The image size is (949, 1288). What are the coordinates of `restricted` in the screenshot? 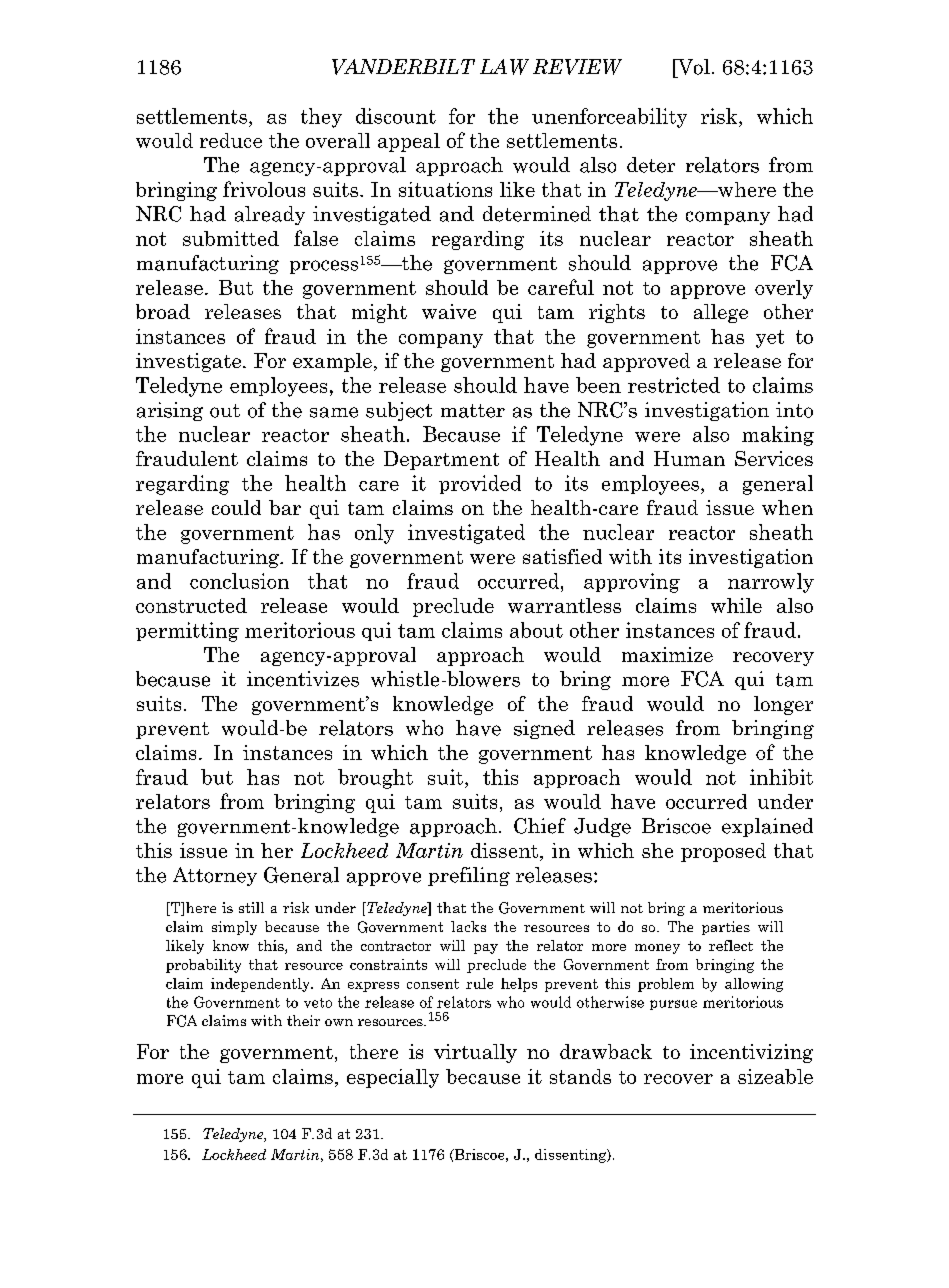 It's located at (674, 385).
